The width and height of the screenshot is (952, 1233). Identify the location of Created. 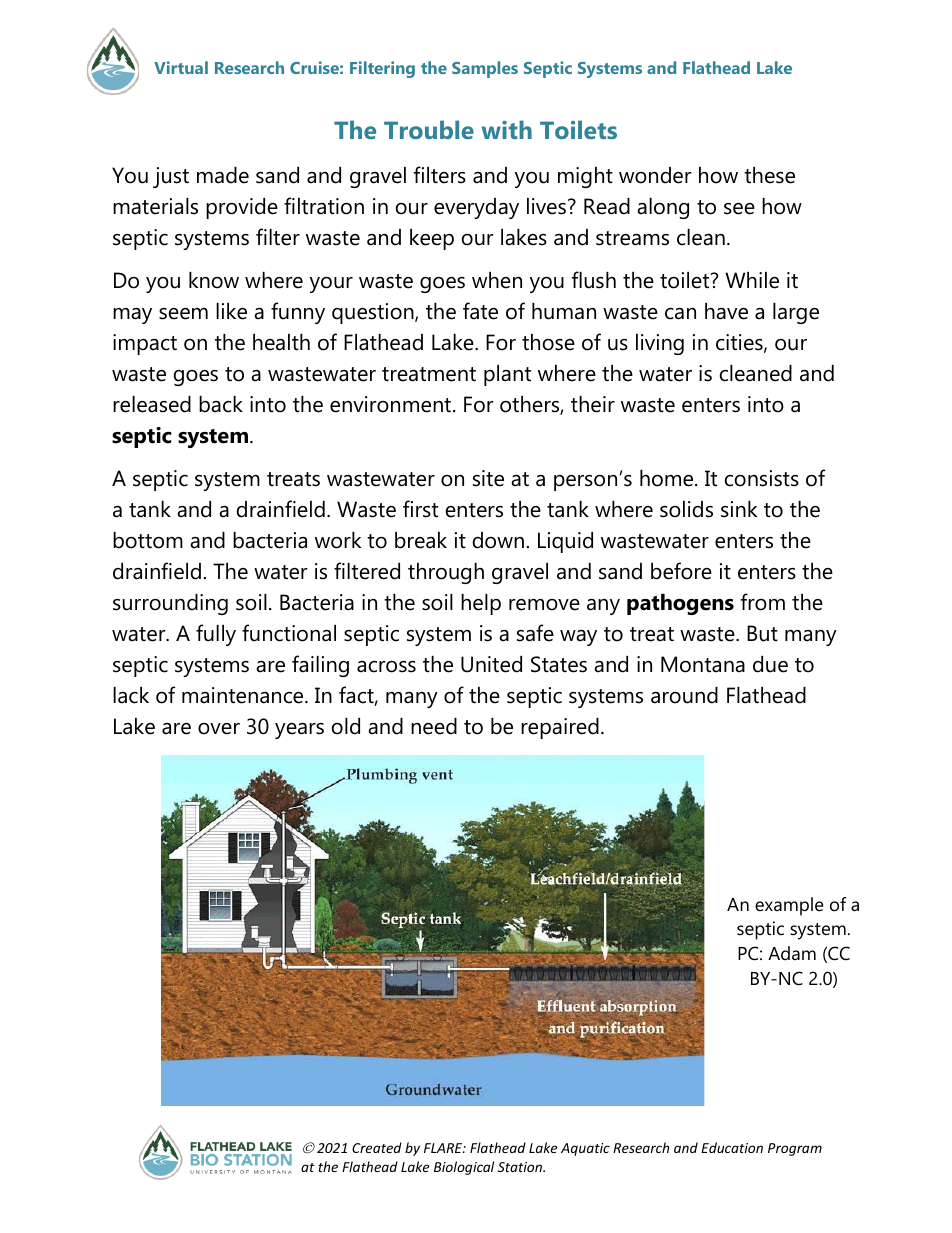
(377, 1147).
